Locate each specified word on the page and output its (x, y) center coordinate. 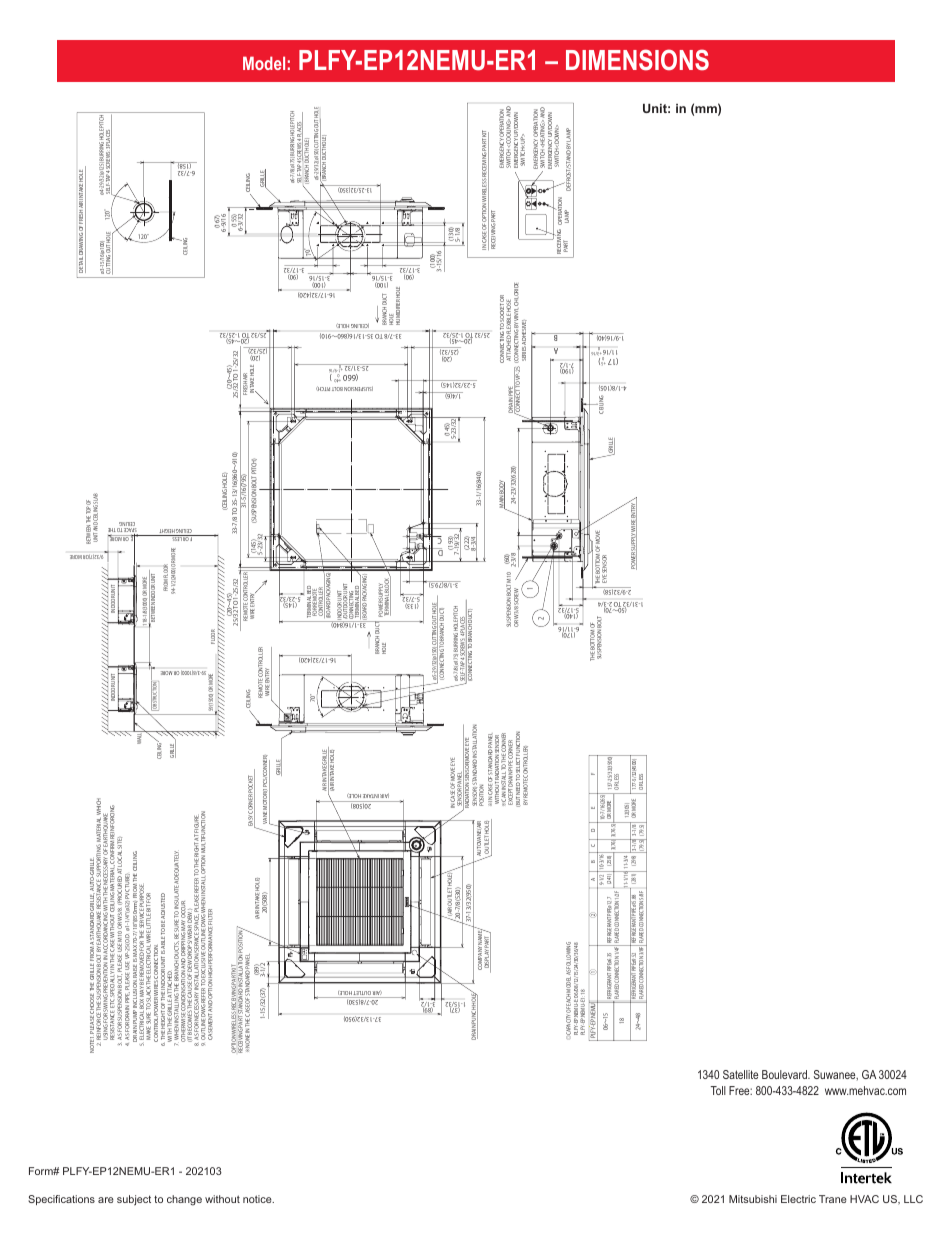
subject (134, 1200)
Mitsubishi (753, 1199)
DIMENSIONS (637, 60)
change (184, 1200)
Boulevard (785, 1074)
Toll (718, 1090)
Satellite (740, 1074)
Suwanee (836, 1075)
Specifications (61, 1200)
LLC (913, 1199)
